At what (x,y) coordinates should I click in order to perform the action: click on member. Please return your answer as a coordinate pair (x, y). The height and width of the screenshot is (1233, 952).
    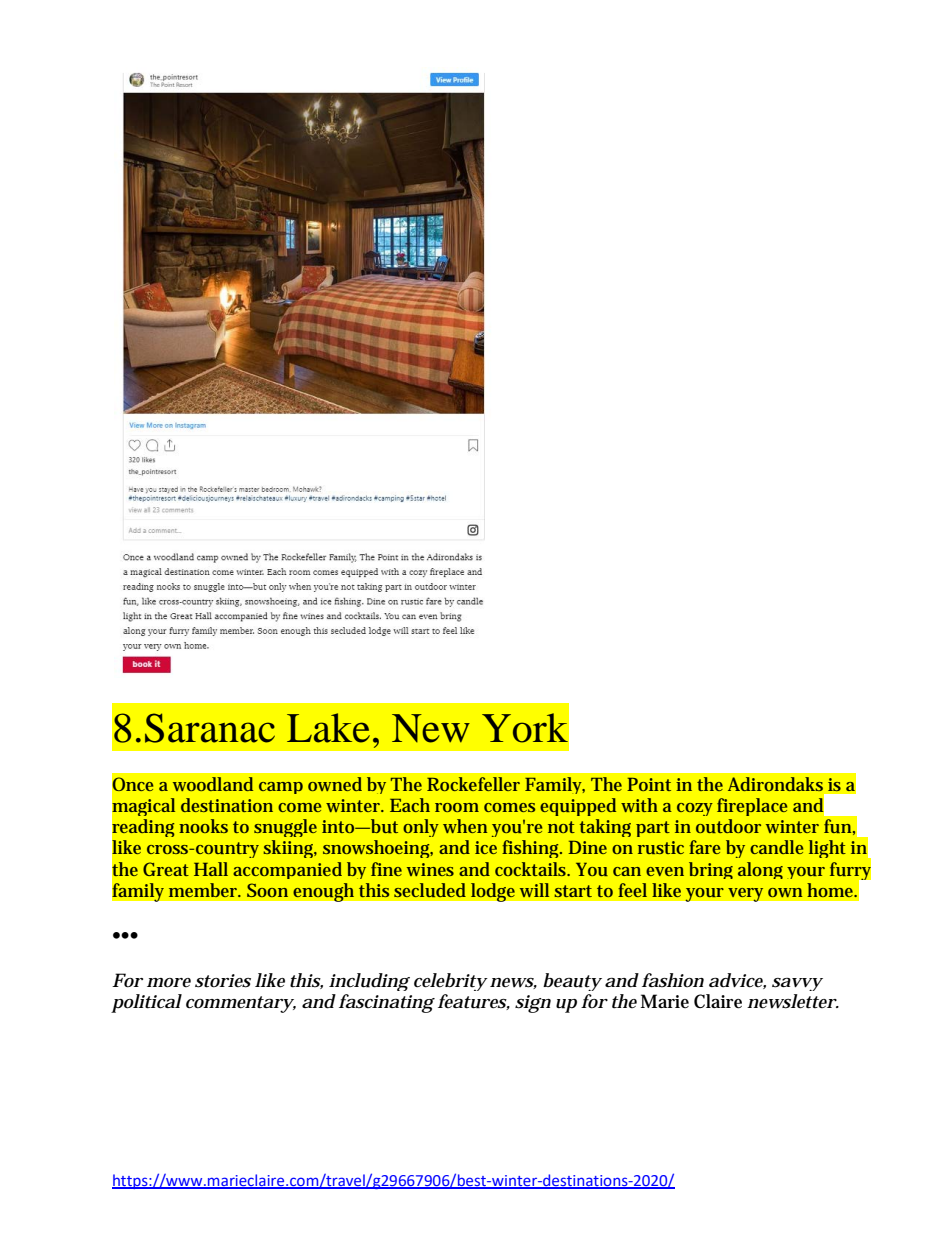
    Looking at the image, I should click on (204, 890).
